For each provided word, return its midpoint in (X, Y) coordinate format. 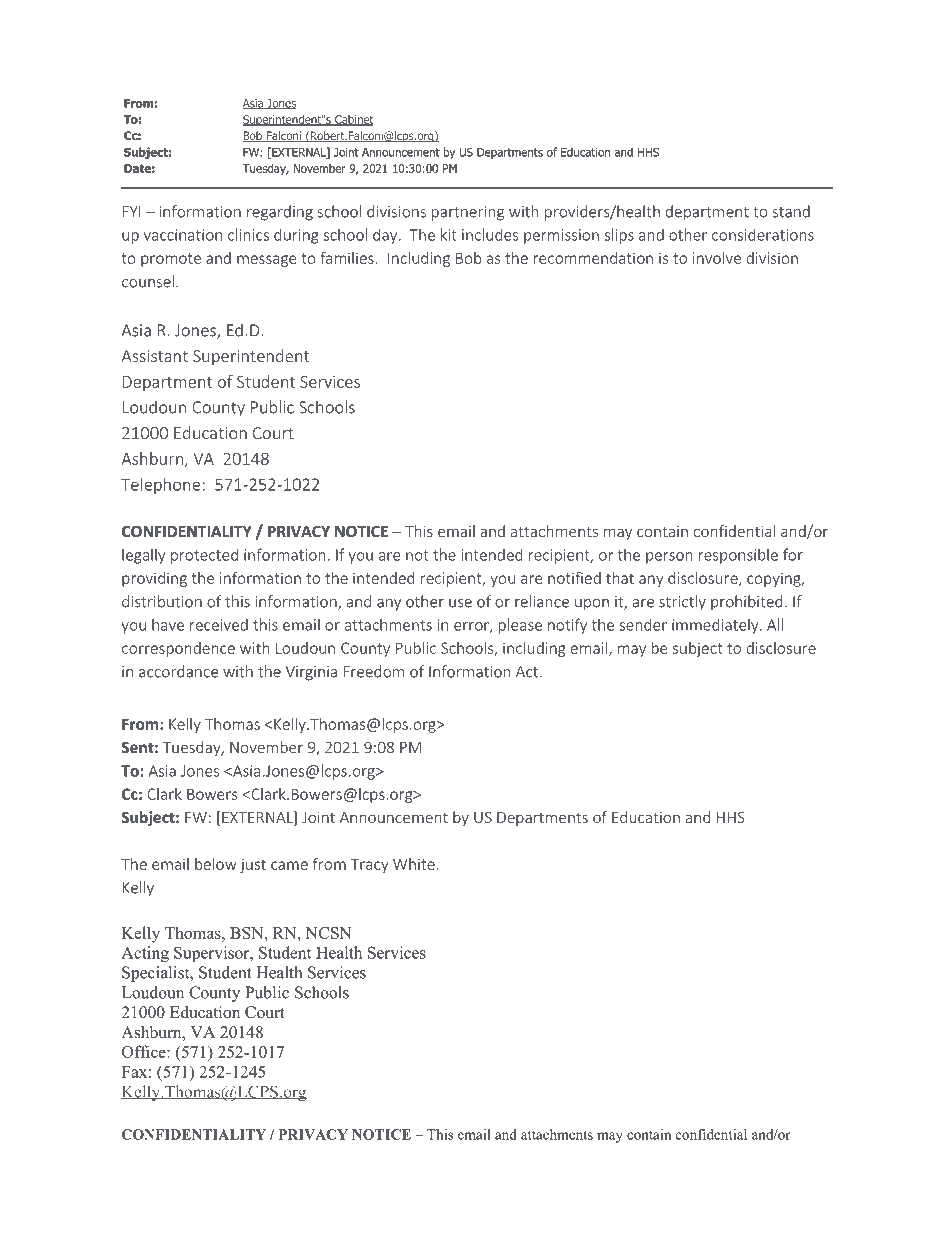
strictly (682, 603)
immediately (716, 626)
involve (717, 258)
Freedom (374, 671)
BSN (248, 933)
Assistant (154, 356)
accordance (179, 671)
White (415, 864)
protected (204, 556)
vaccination (183, 235)
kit (449, 234)
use (460, 603)
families (347, 258)
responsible (738, 556)
